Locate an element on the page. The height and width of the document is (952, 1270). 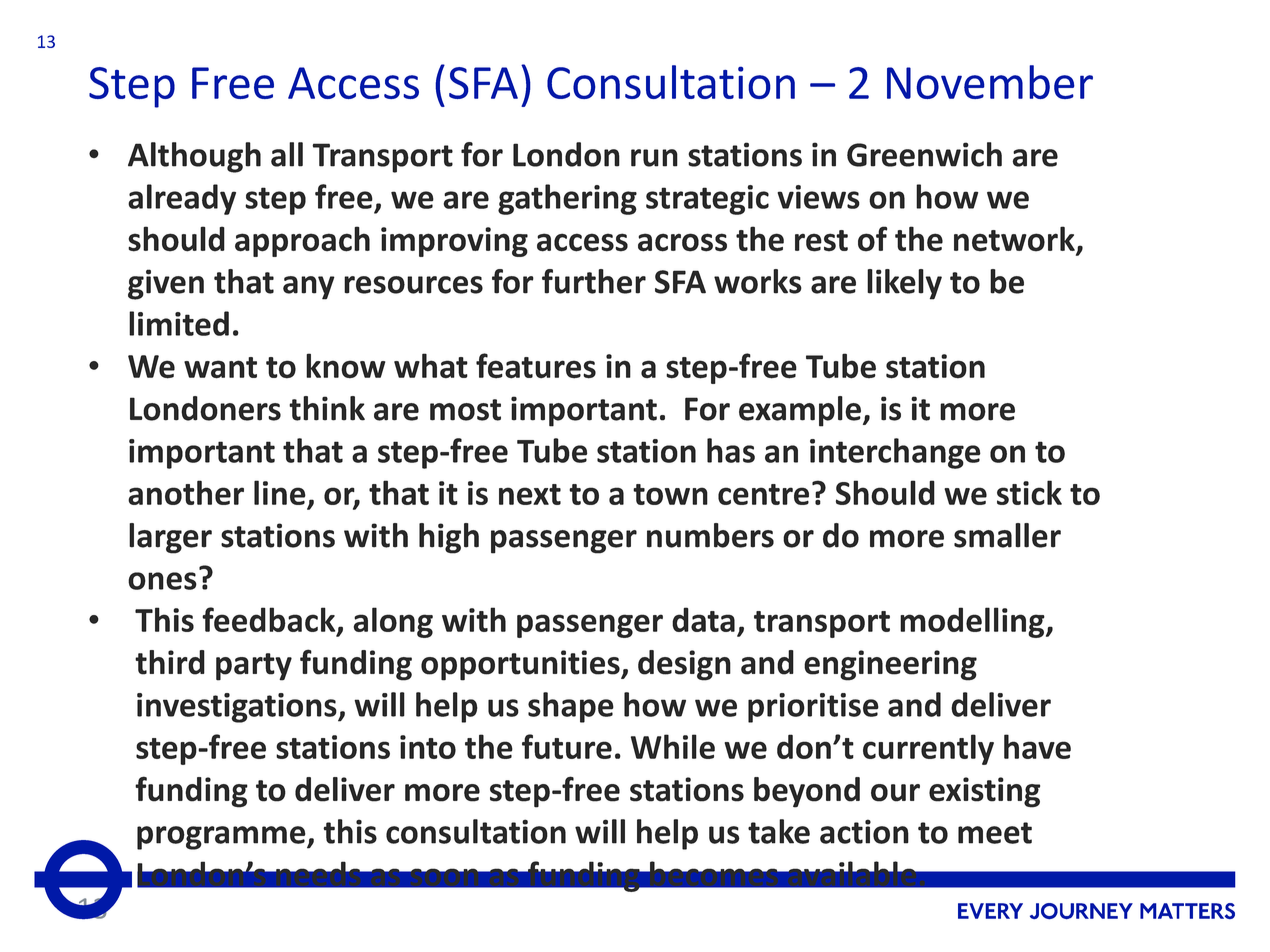
interchange is located at coordinates (895, 453).
